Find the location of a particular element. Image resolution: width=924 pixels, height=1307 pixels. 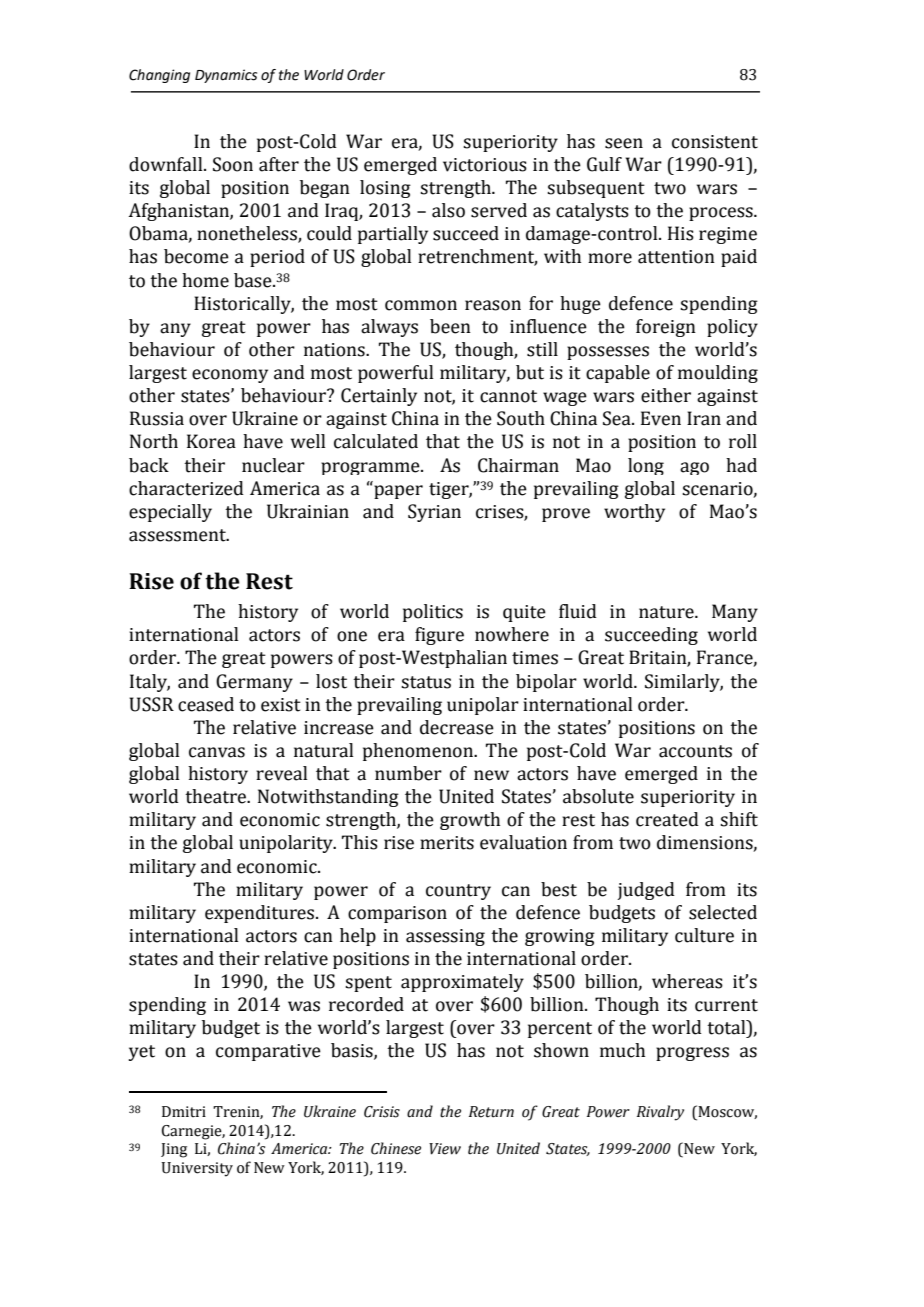

politics is located at coordinates (433, 613).
